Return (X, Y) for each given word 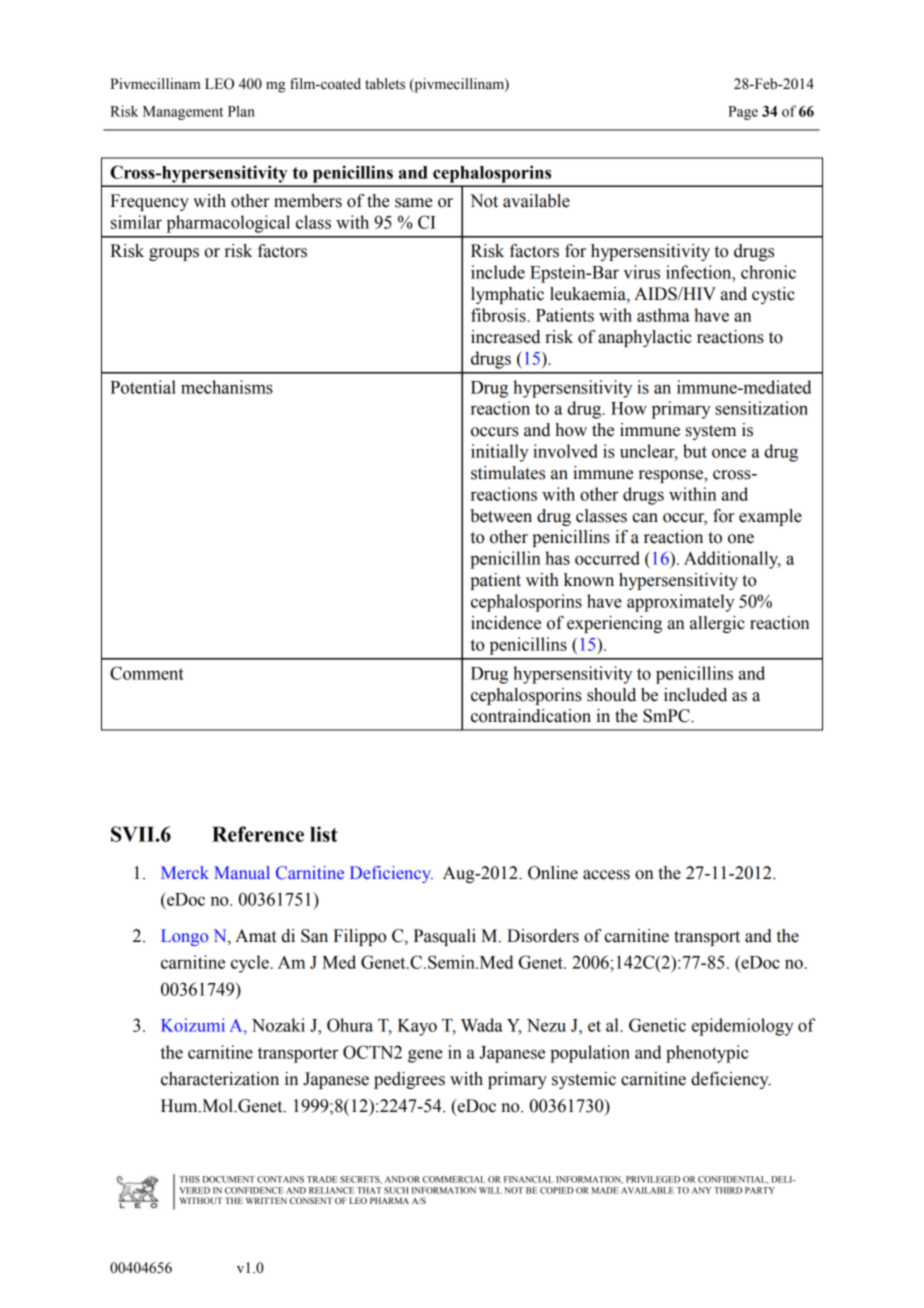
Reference (258, 834)
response (672, 476)
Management (183, 113)
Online (553, 873)
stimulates (508, 473)
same (413, 203)
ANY (701, 1190)
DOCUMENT (229, 1179)
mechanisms (227, 387)
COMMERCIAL (454, 1179)
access (606, 875)
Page (743, 113)
